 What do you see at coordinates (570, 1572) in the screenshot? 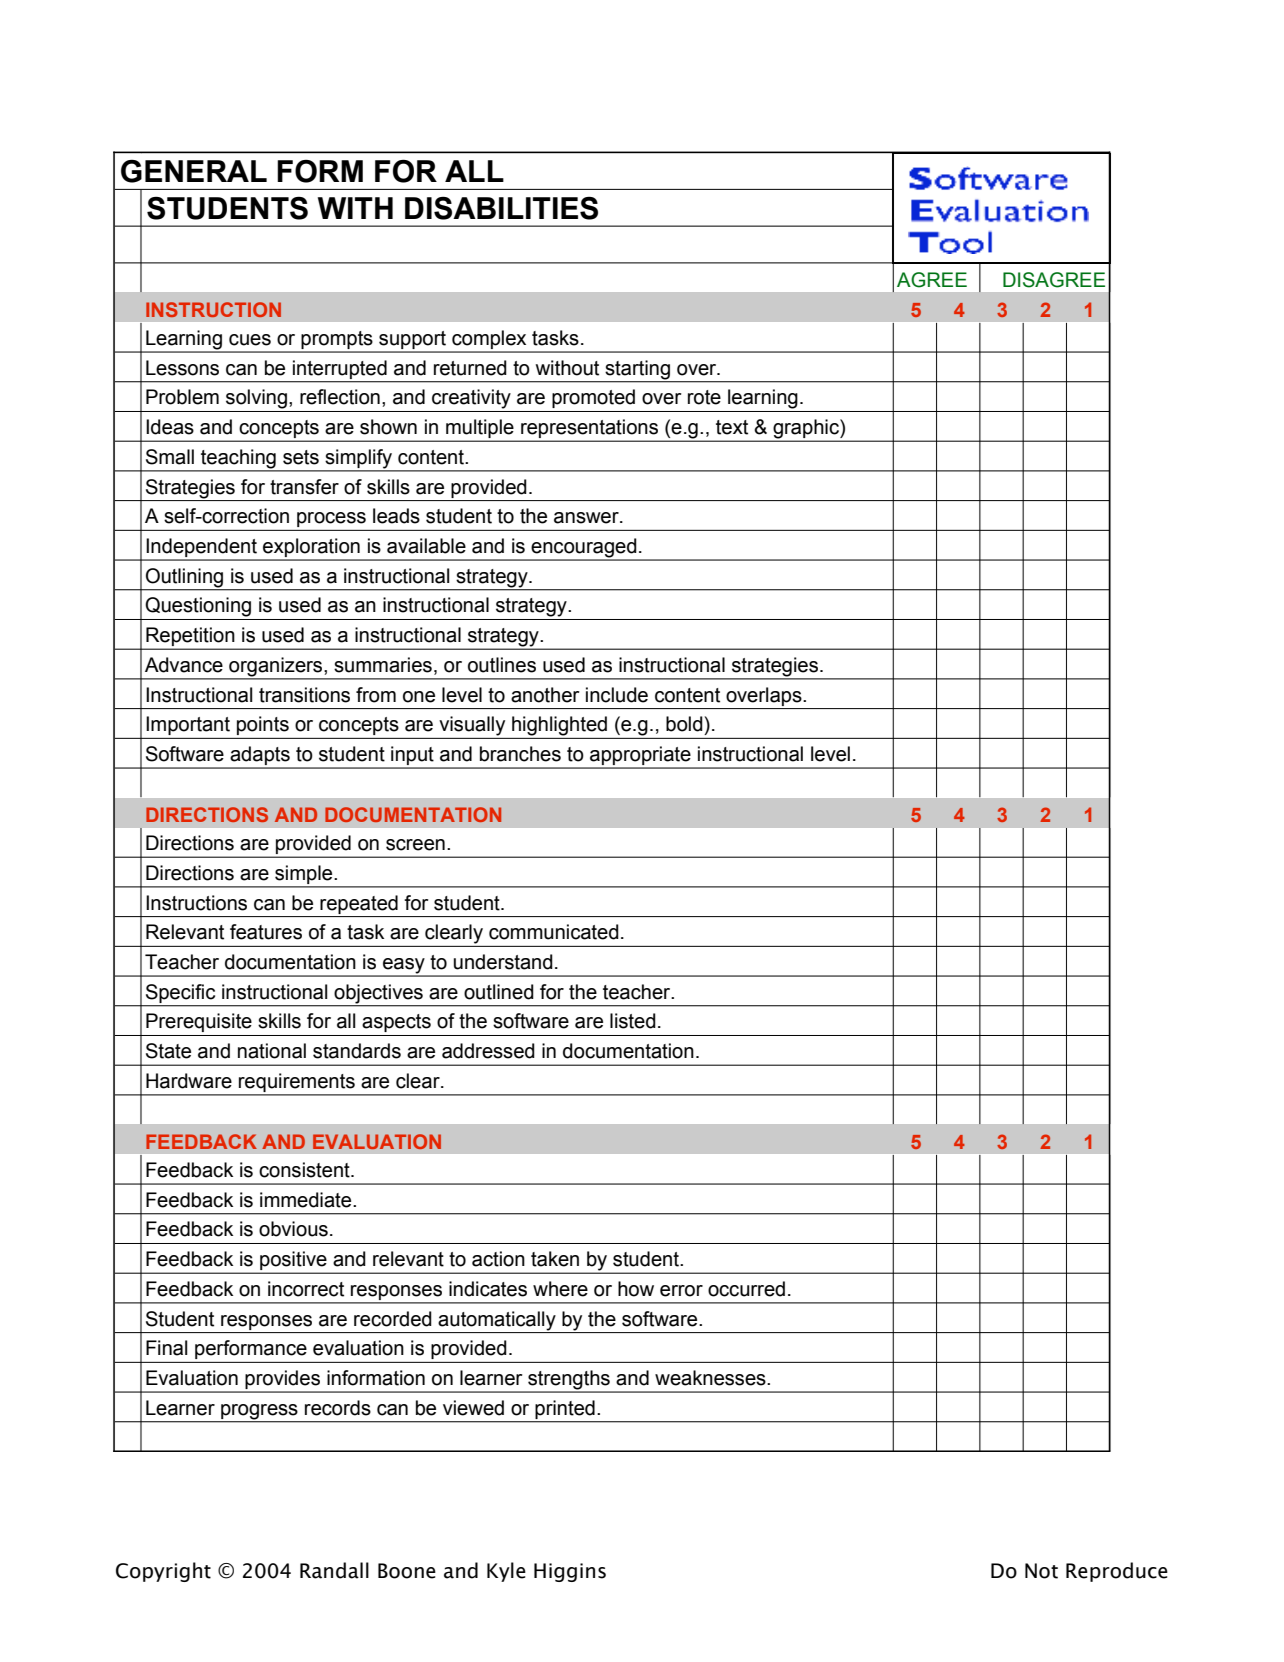
I see `Higgins` at bounding box center [570, 1572].
